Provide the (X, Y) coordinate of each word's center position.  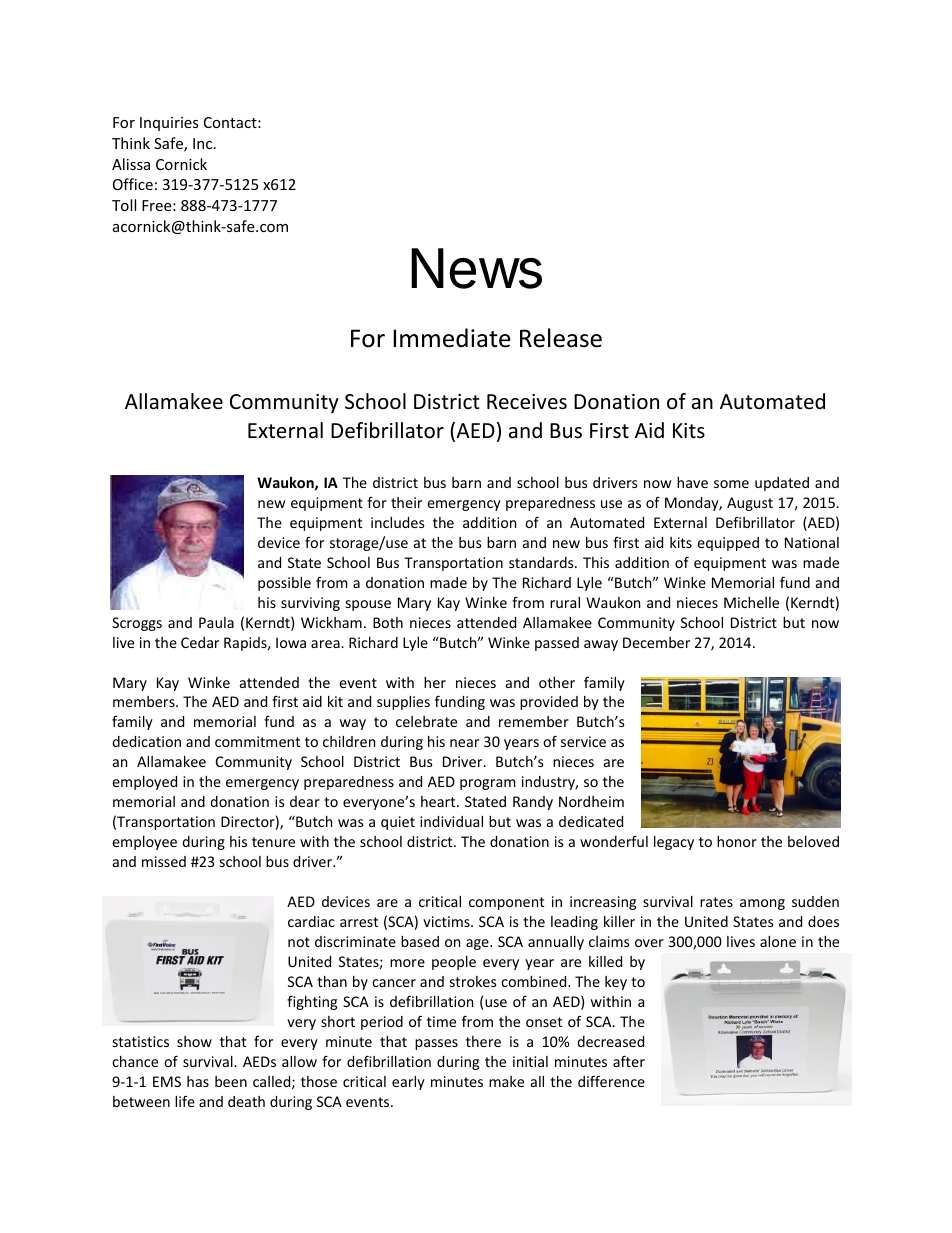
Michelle (751, 602)
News (476, 268)
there (483, 1041)
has (198, 1081)
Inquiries (169, 124)
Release (561, 338)
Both (388, 622)
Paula (216, 622)
